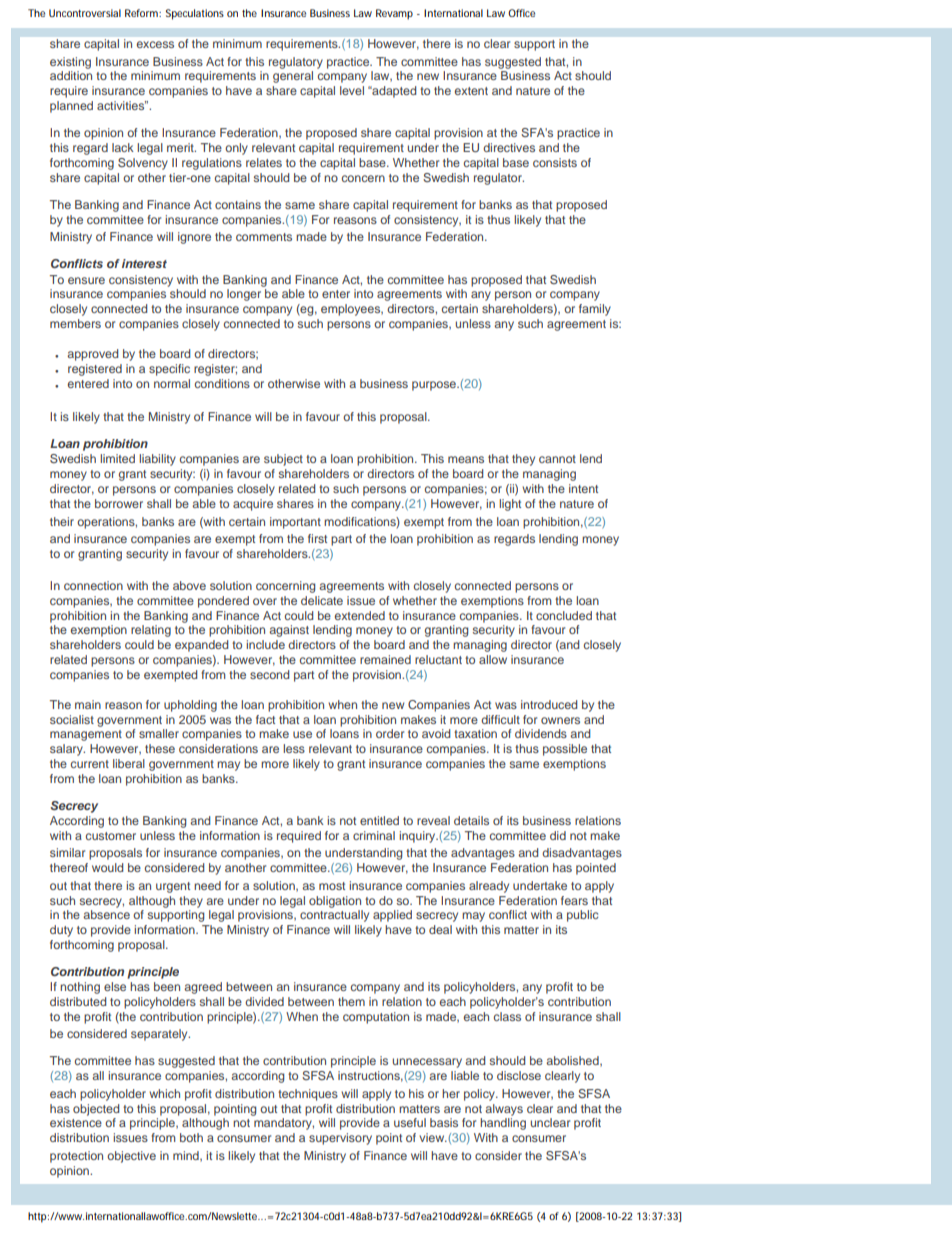  What do you see at coordinates (471, 91) in the page?
I see `extent` at bounding box center [471, 91].
